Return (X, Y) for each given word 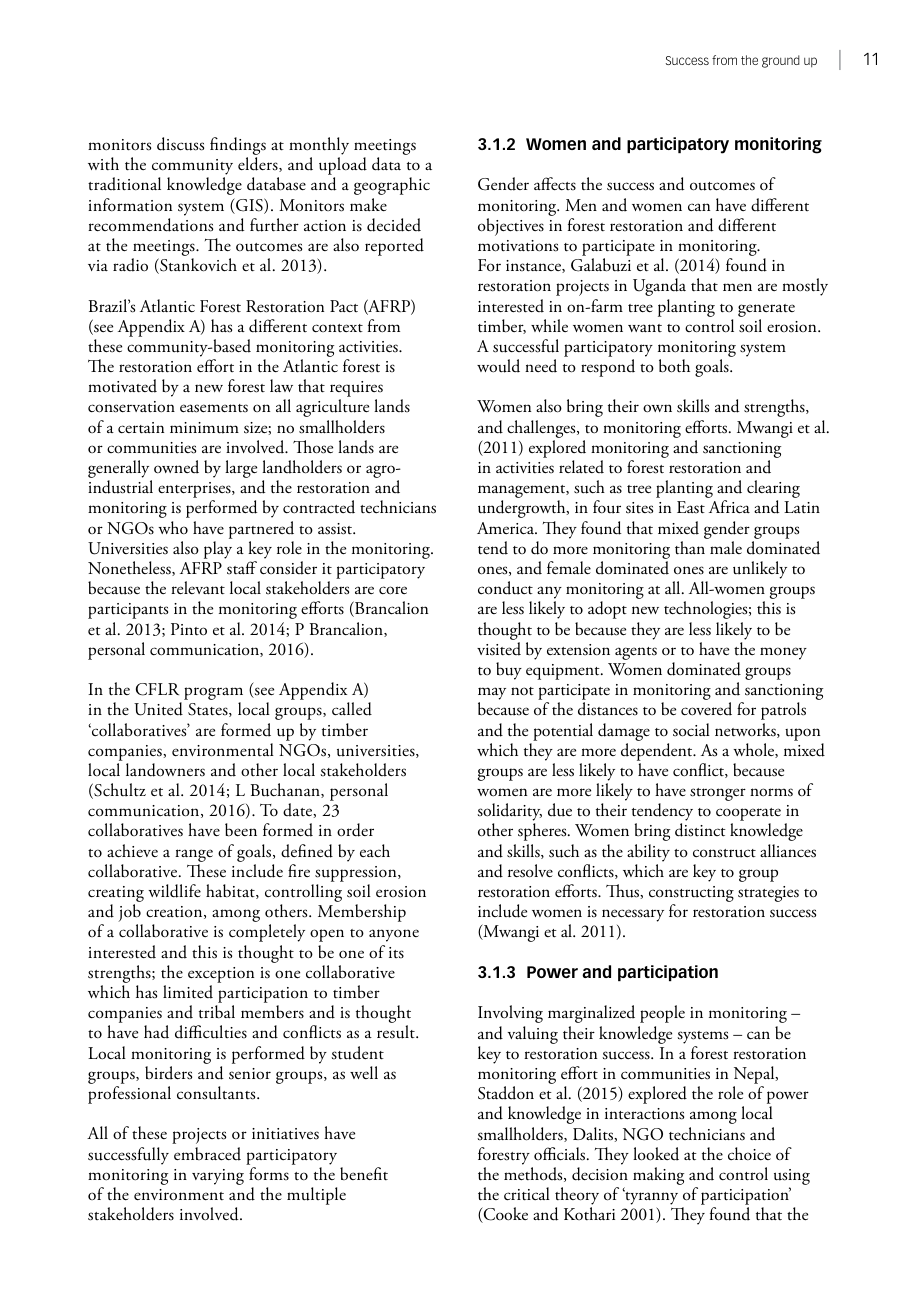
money (783, 653)
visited (499, 649)
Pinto (189, 629)
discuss (180, 144)
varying (218, 1177)
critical (527, 1194)
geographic (392, 186)
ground (781, 61)
